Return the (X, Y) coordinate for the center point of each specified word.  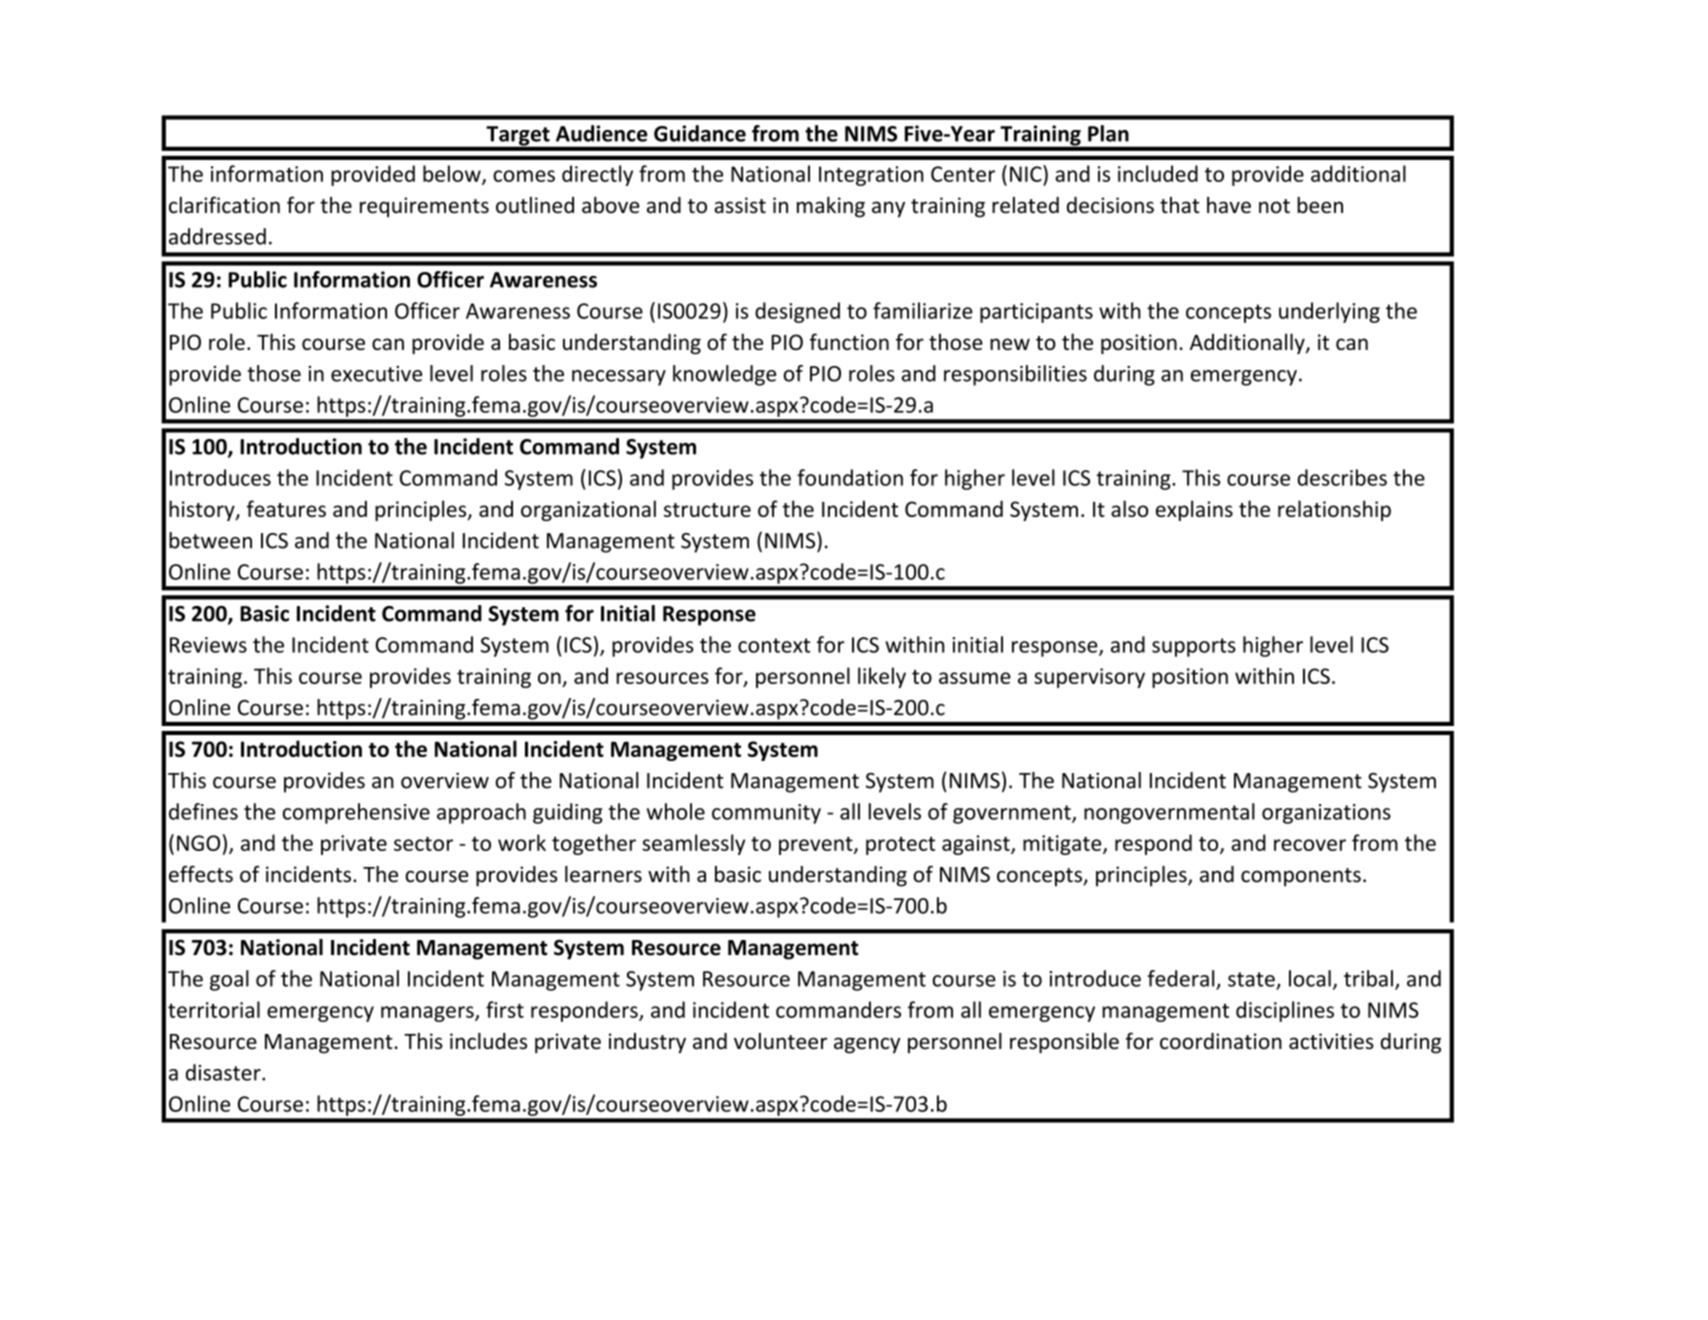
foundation (850, 477)
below (453, 174)
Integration (871, 176)
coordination (1221, 1041)
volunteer (780, 1041)
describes (1342, 477)
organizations (1326, 814)
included (1158, 173)
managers (428, 1014)
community (766, 814)
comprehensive (356, 813)
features (286, 508)
